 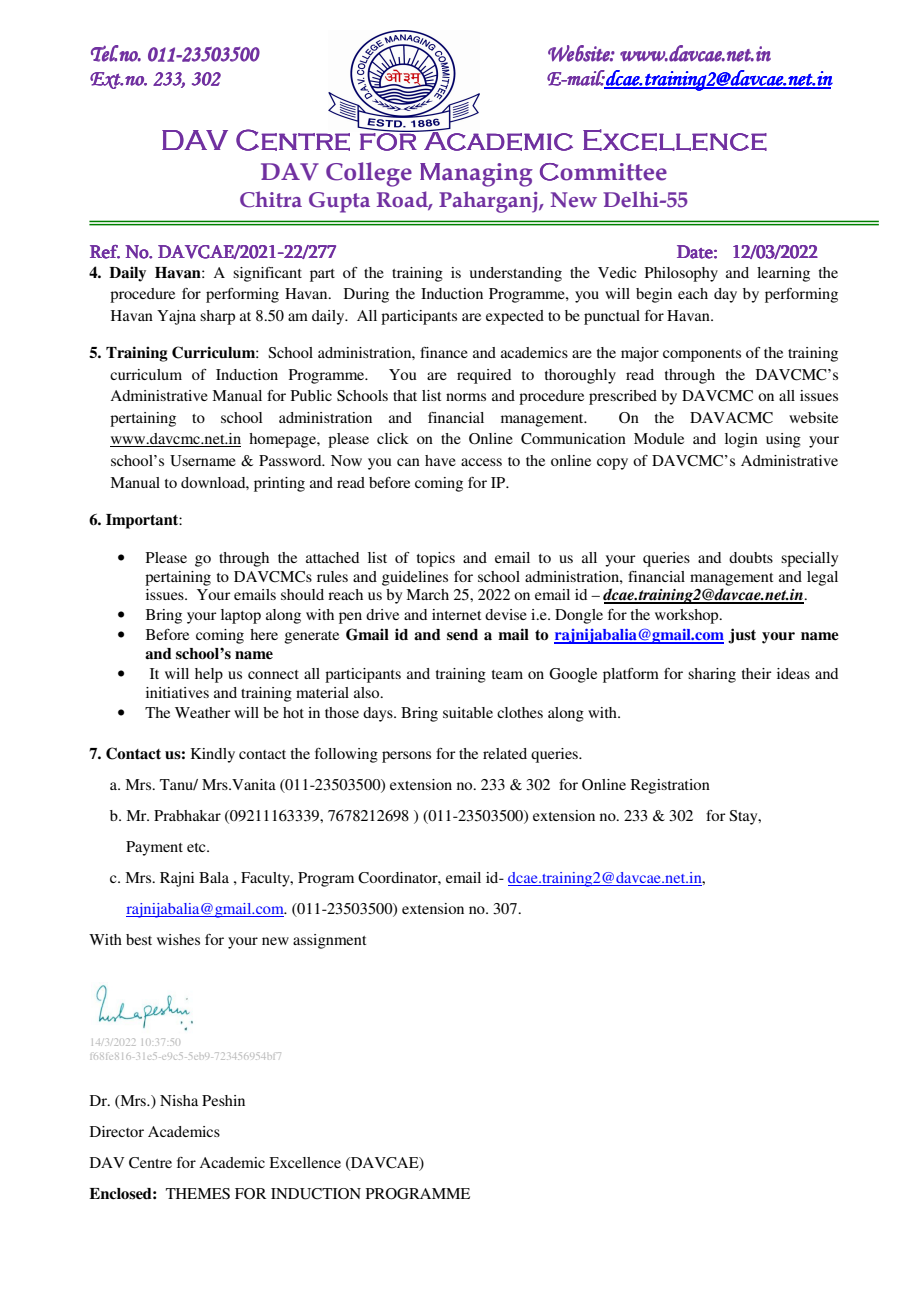 I want to click on suitable, so click(x=468, y=712).
